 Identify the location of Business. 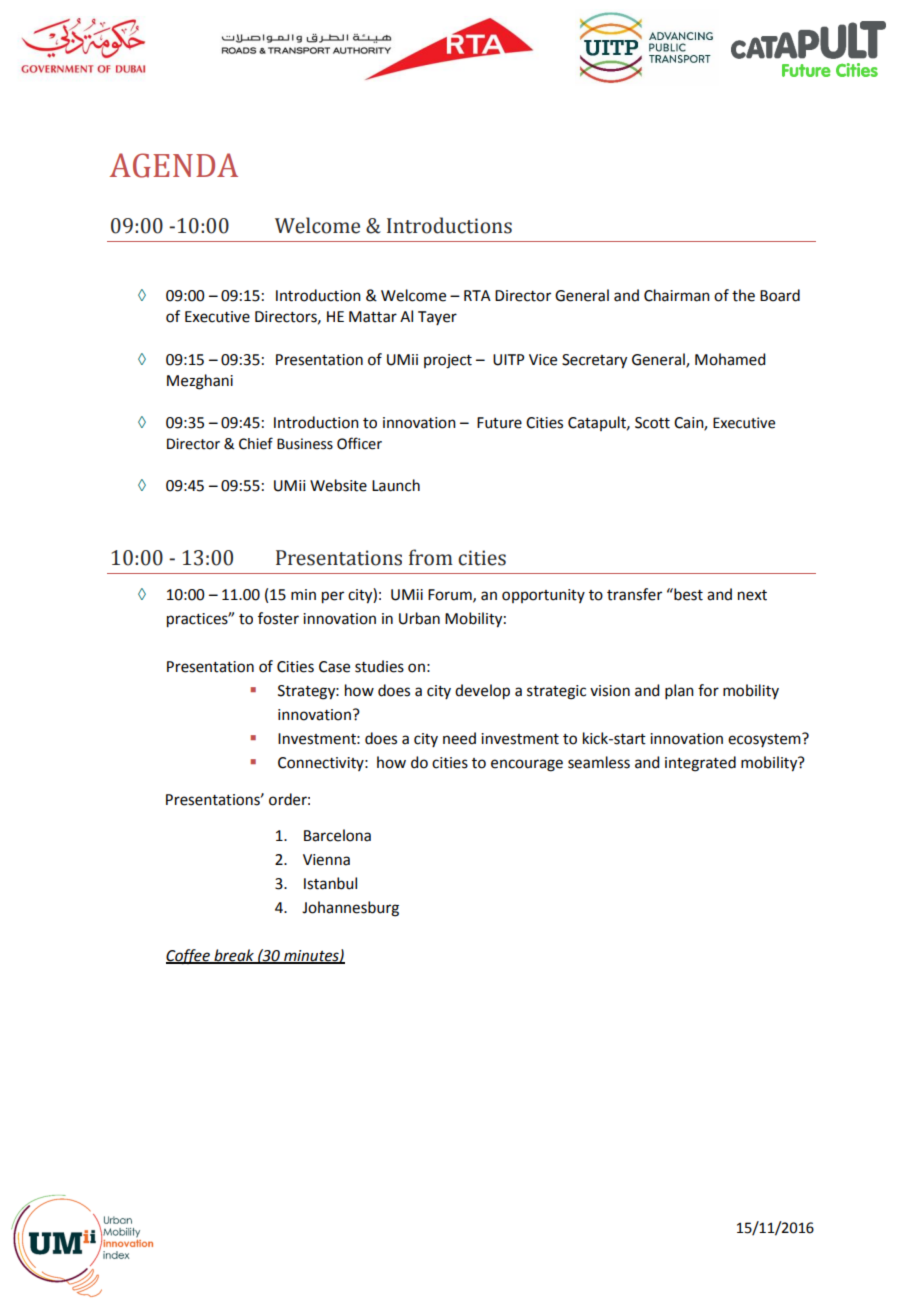
(305, 444).
